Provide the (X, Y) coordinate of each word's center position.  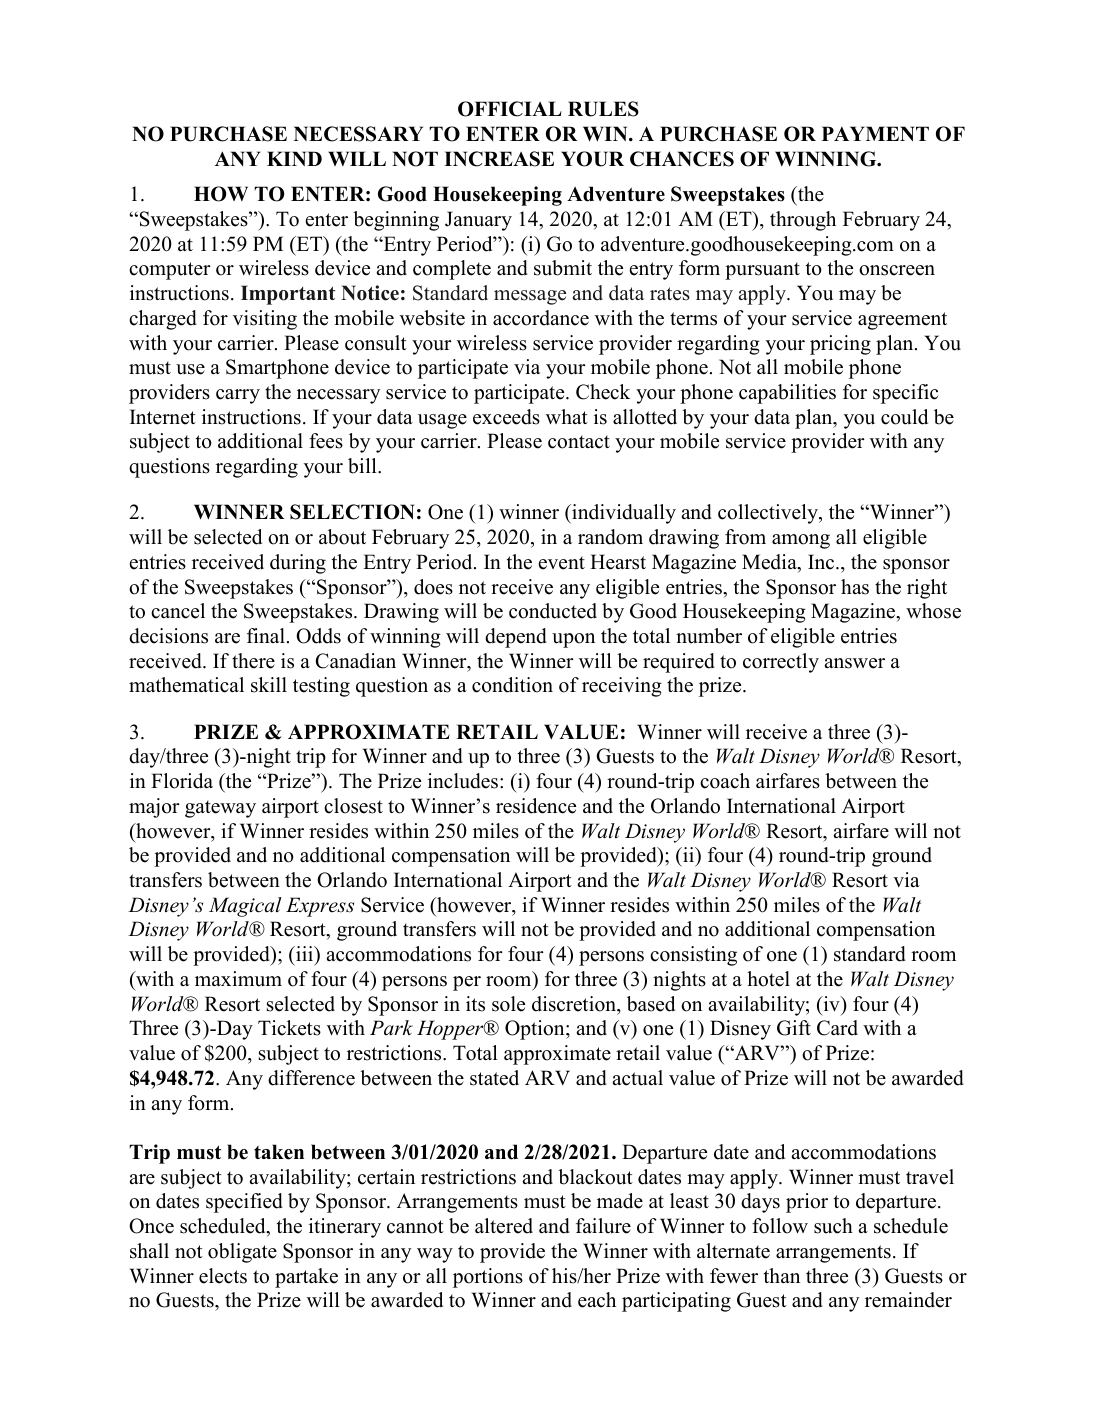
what (567, 416)
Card (837, 1028)
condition (512, 685)
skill (269, 685)
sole (508, 1004)
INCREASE (499, 159)
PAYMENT (875, 133)
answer (854, 663)
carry (238, 396)
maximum (238, 979)
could (904, 417)
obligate (242, 1253)
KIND (294, 158)
